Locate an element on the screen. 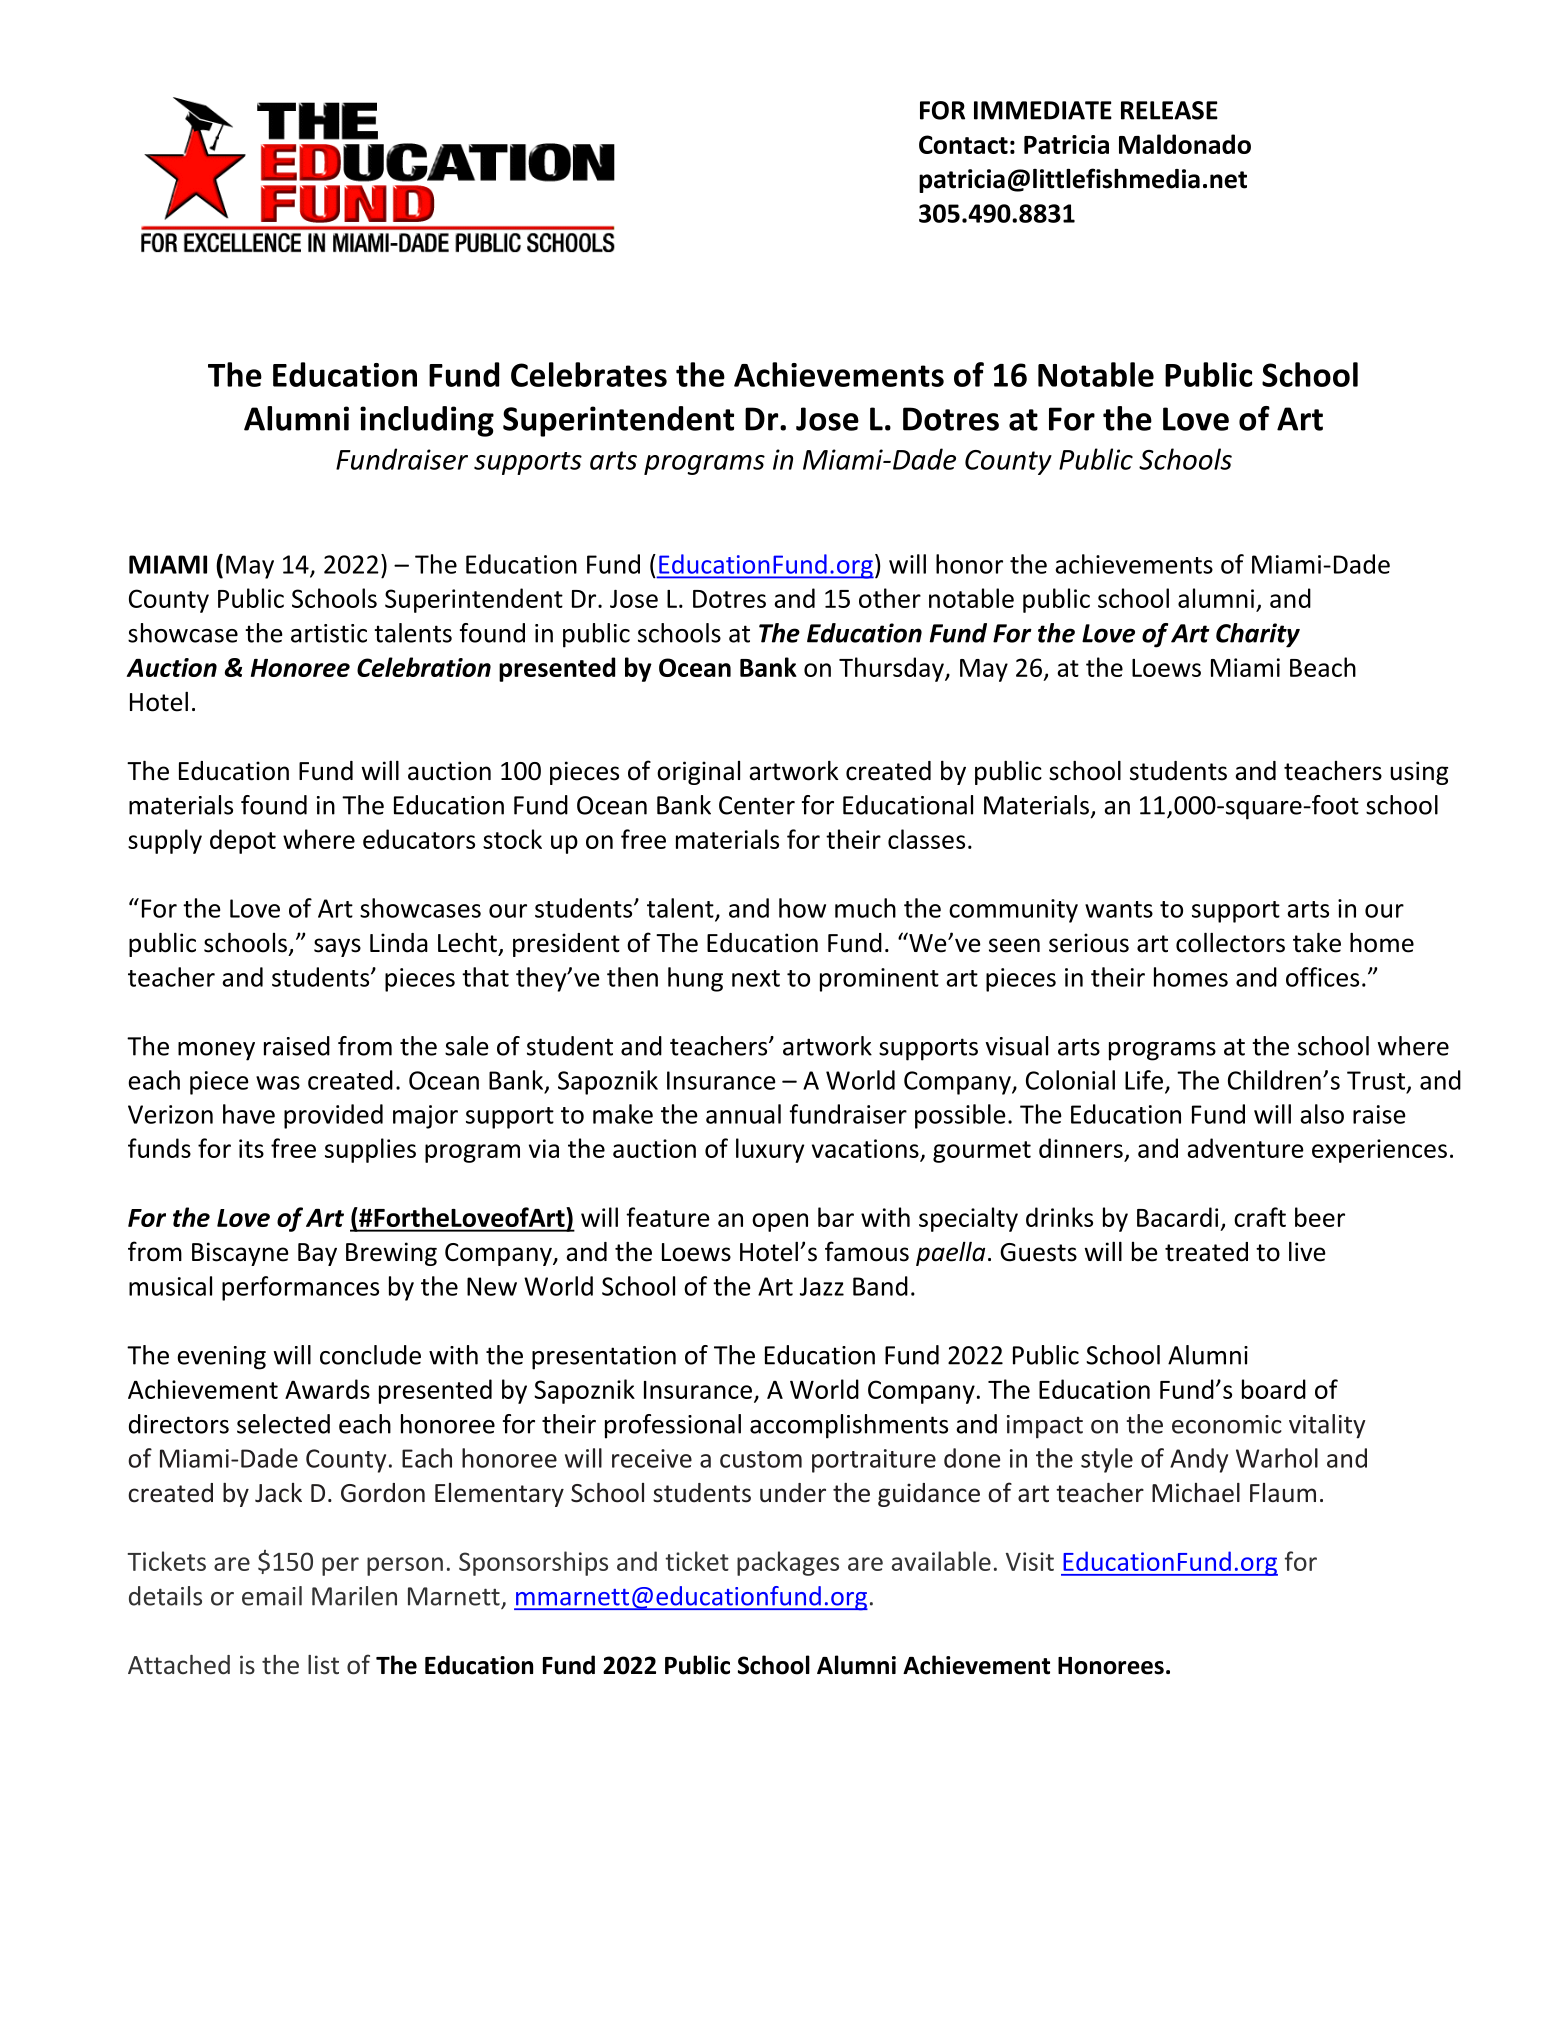  was is located at coordinates (278, 1083).
